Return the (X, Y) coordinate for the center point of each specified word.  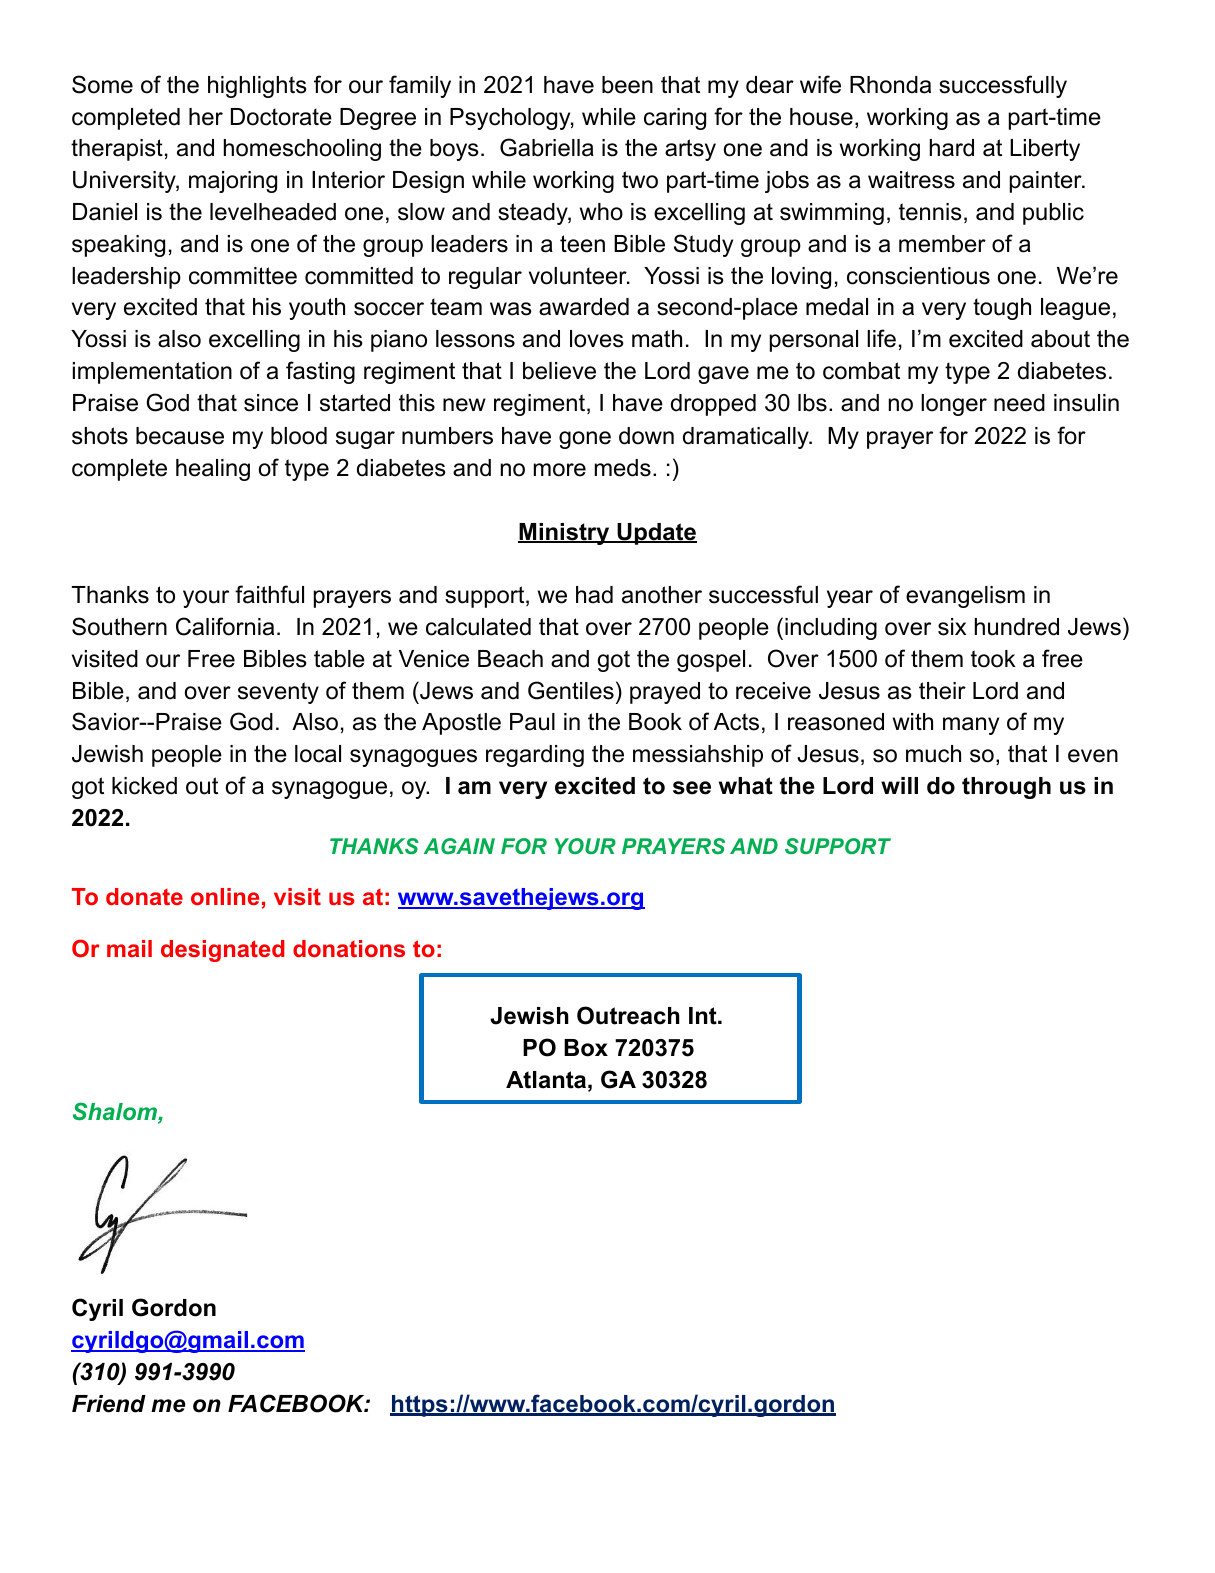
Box (586, 1048)
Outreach (628, 1015)
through (1006, 788)
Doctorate (281, 117)
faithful (269, 594)
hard (952, 148)
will (899, 785)
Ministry (565, 534)
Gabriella (547, 147)
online (225, 896)
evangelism (965, 597)
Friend (109, 1404)
